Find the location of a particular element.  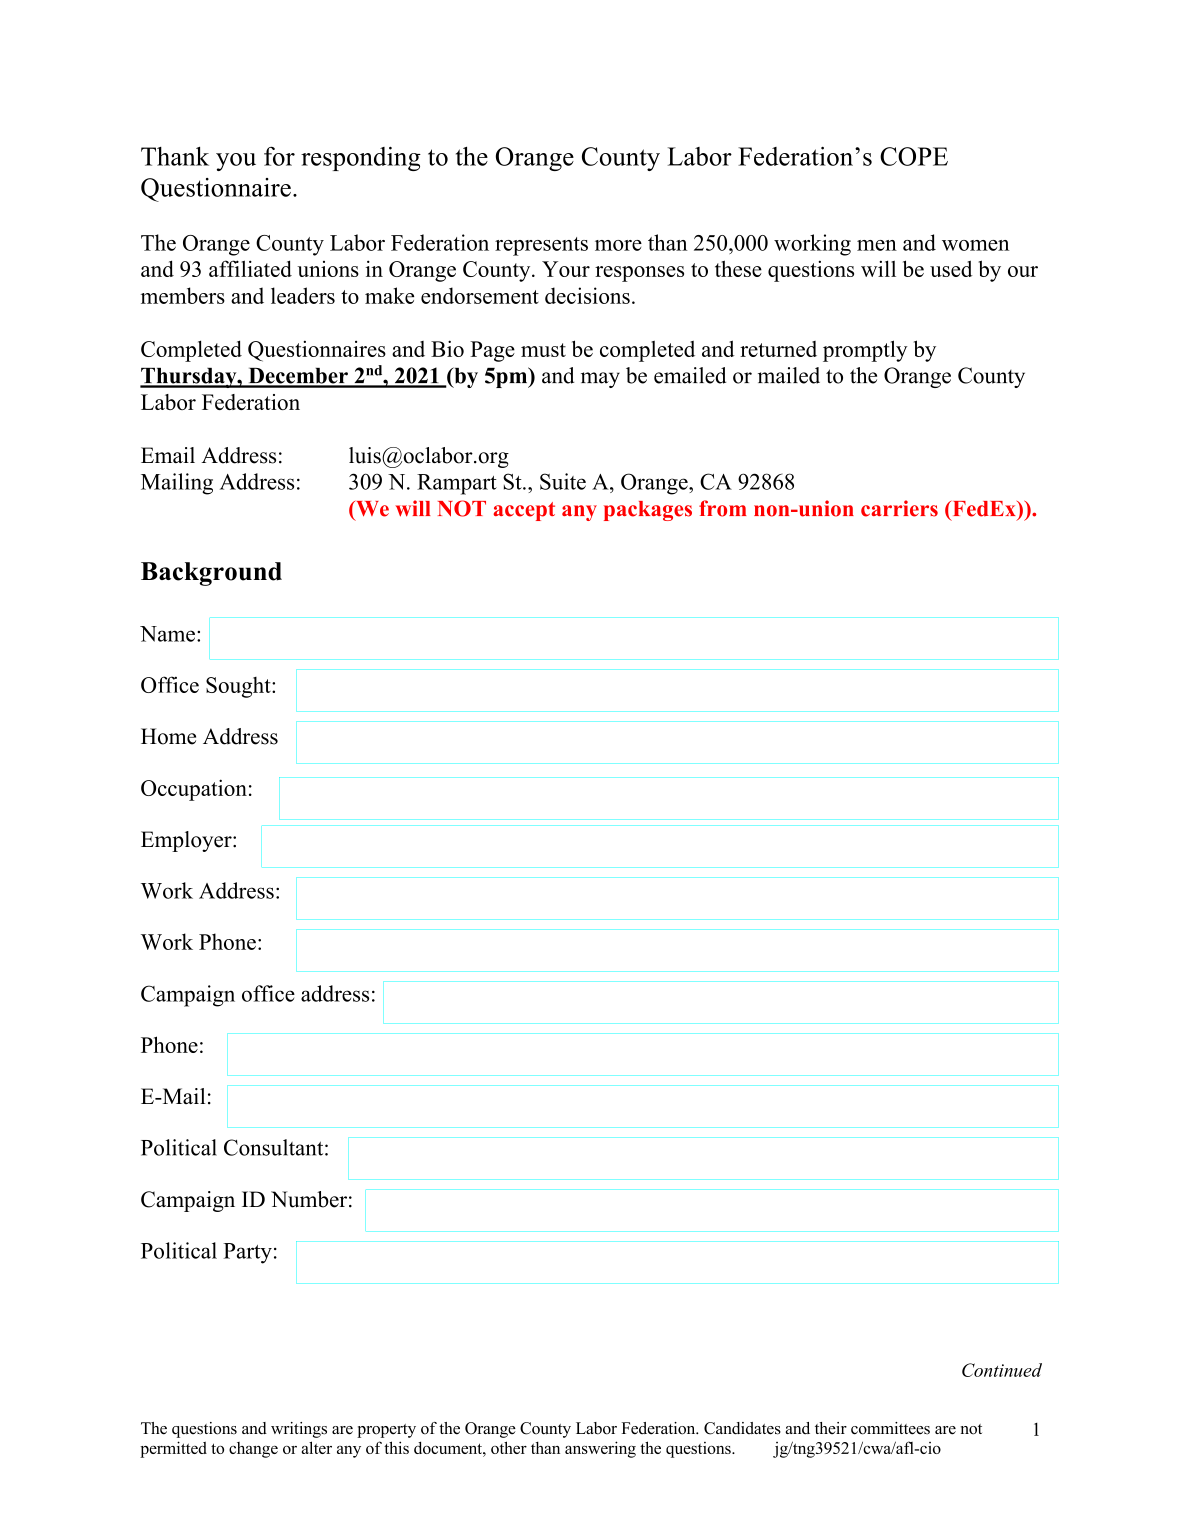

Occupation is located at coordinates (194, 790).
